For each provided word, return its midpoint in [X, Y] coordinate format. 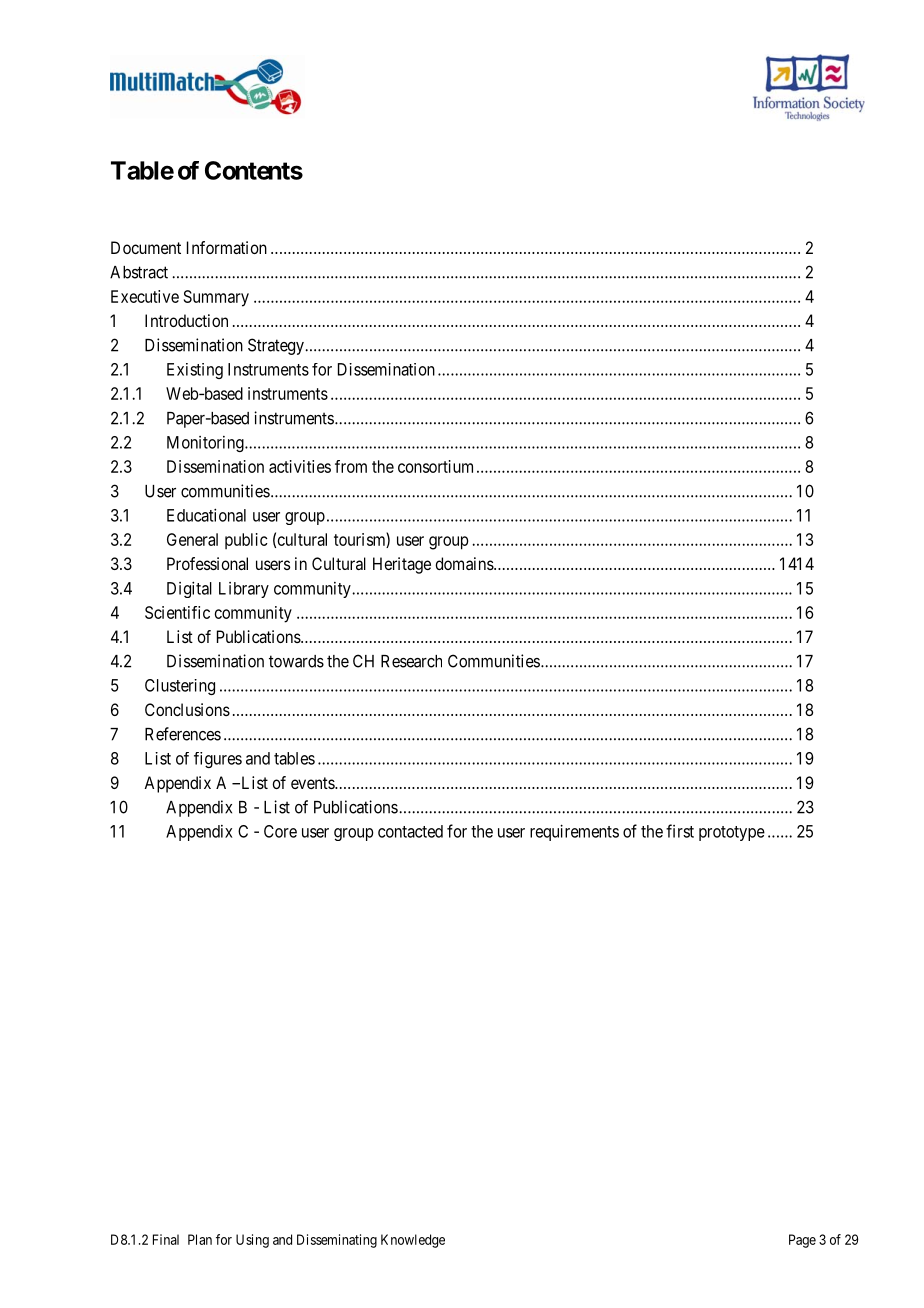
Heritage [402, 565]
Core [280, 831]
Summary [216, 298]
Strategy [277, 346]
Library [244, 590]
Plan [200, 1239]
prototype [732, 833]
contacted [410, 831]
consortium [435, 466]
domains [465, 563]
